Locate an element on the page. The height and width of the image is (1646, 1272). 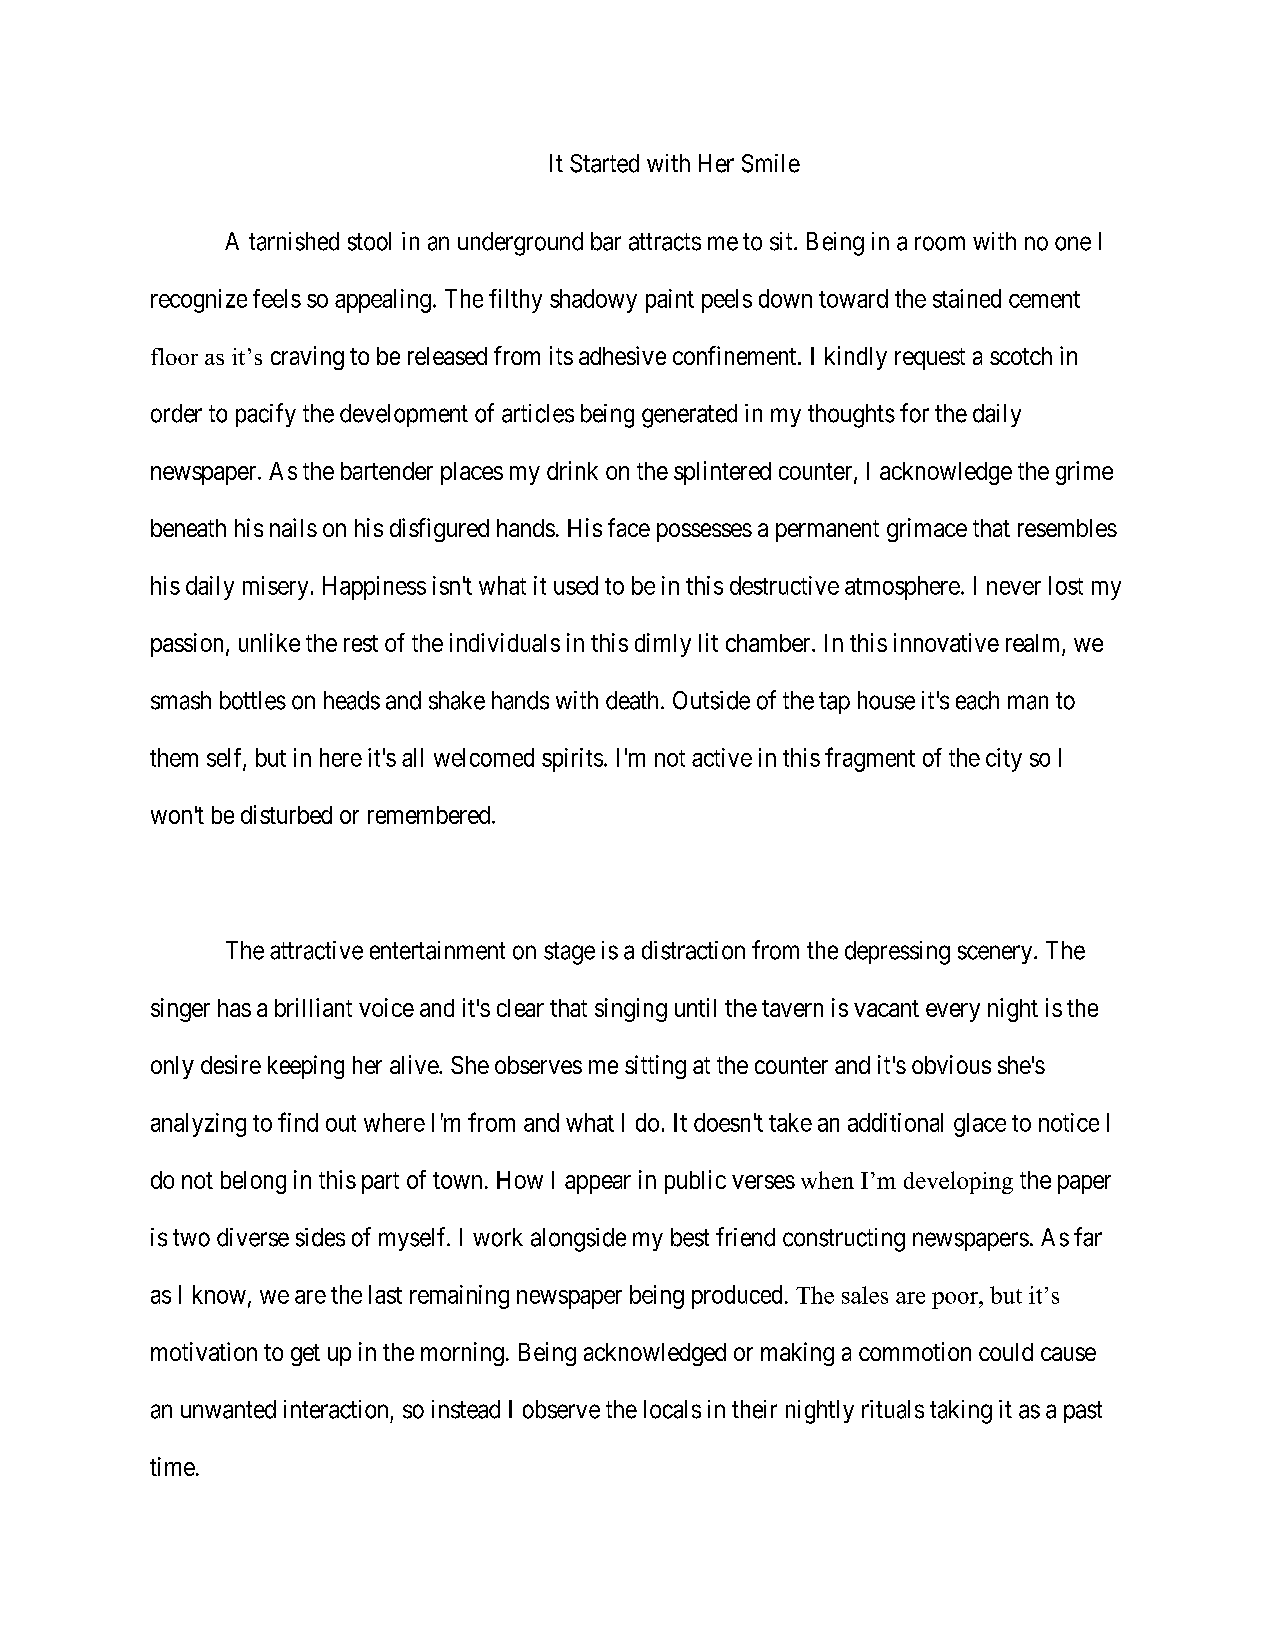
tarnished is located at coordinates (294, 241).
